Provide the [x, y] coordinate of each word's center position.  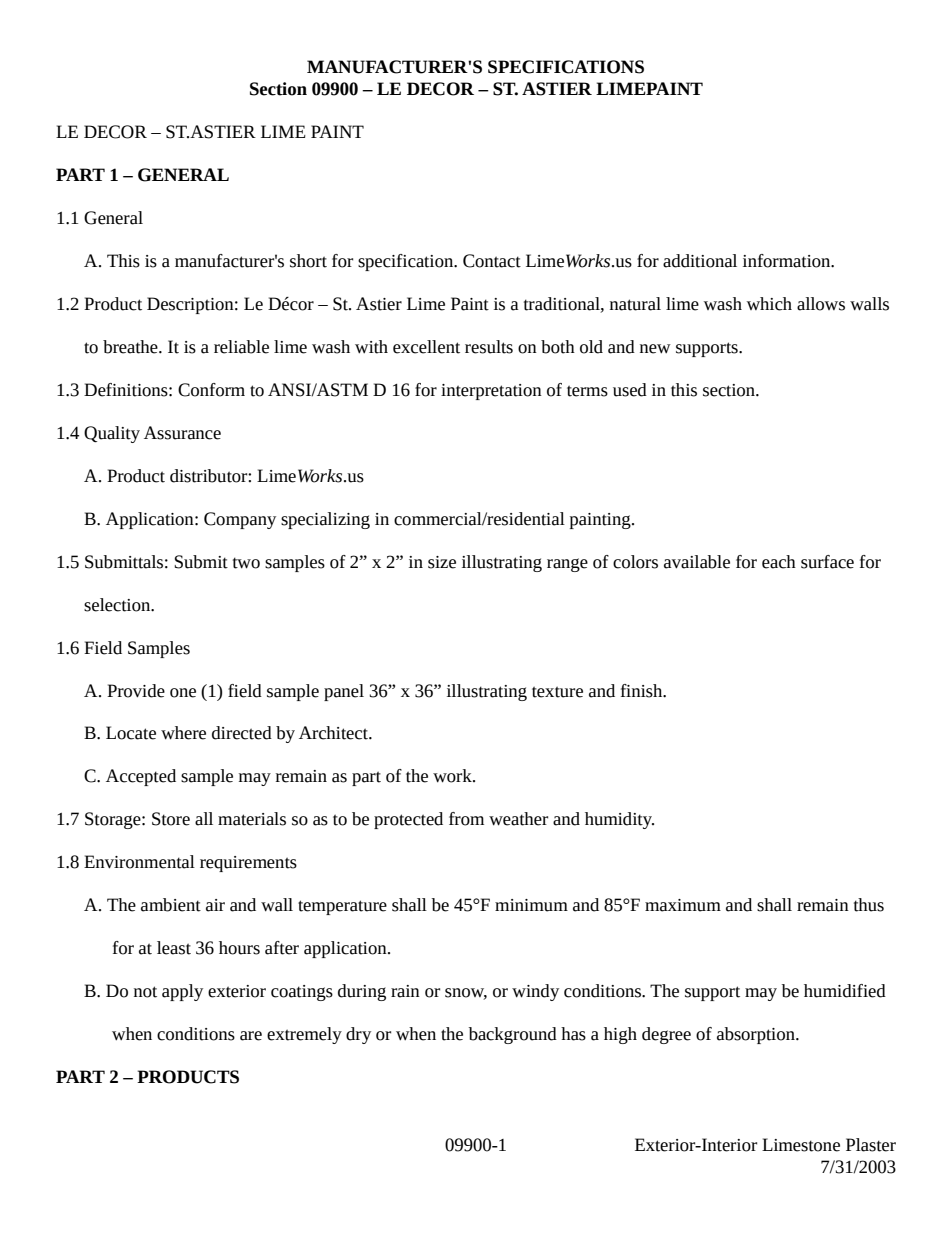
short [308, 261]
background [513, 1035]
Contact [492, 261]
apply [182, 992]
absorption [757, 1035]
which [769, 304]
